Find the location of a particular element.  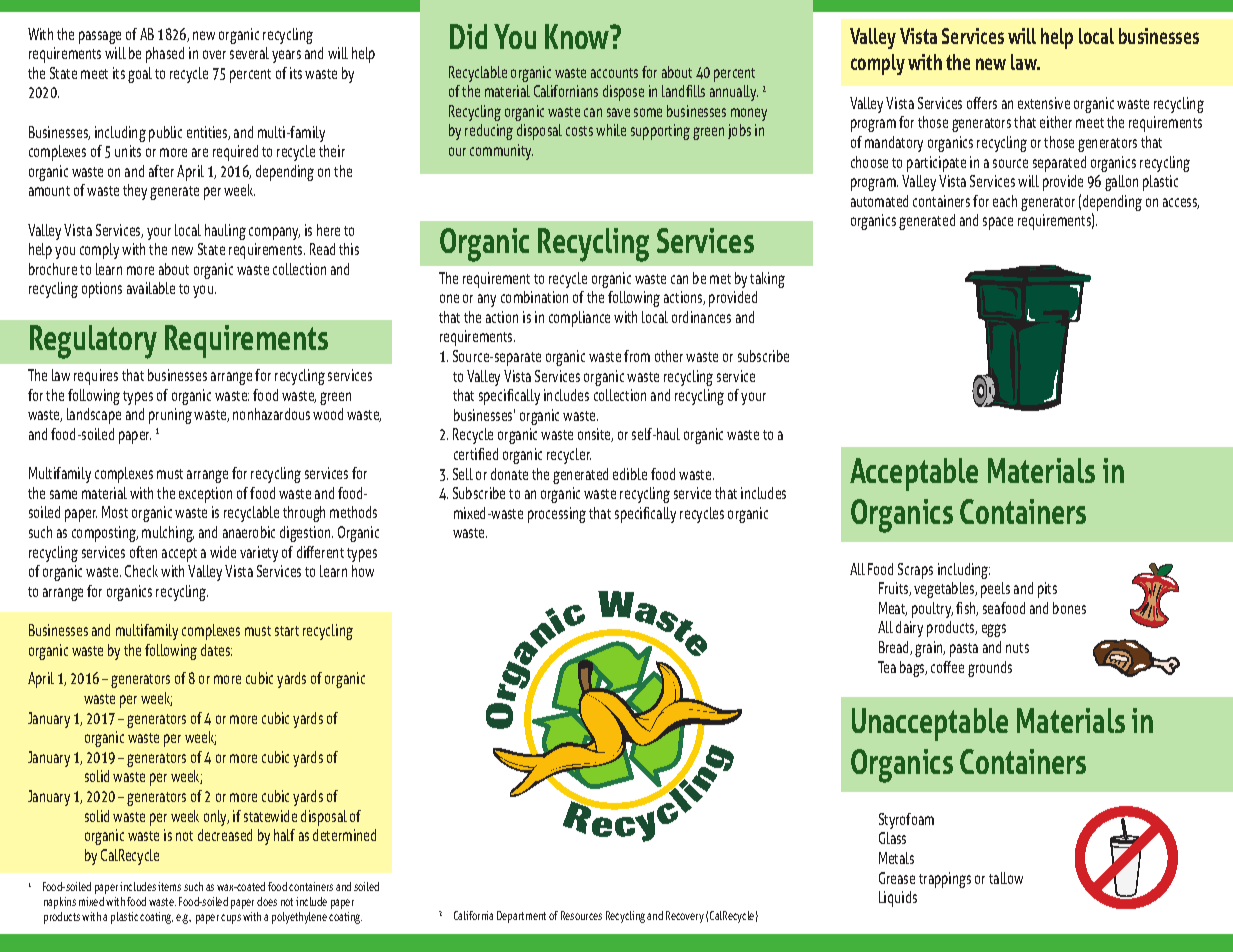

accounts is located at coordinates (614, 73).
